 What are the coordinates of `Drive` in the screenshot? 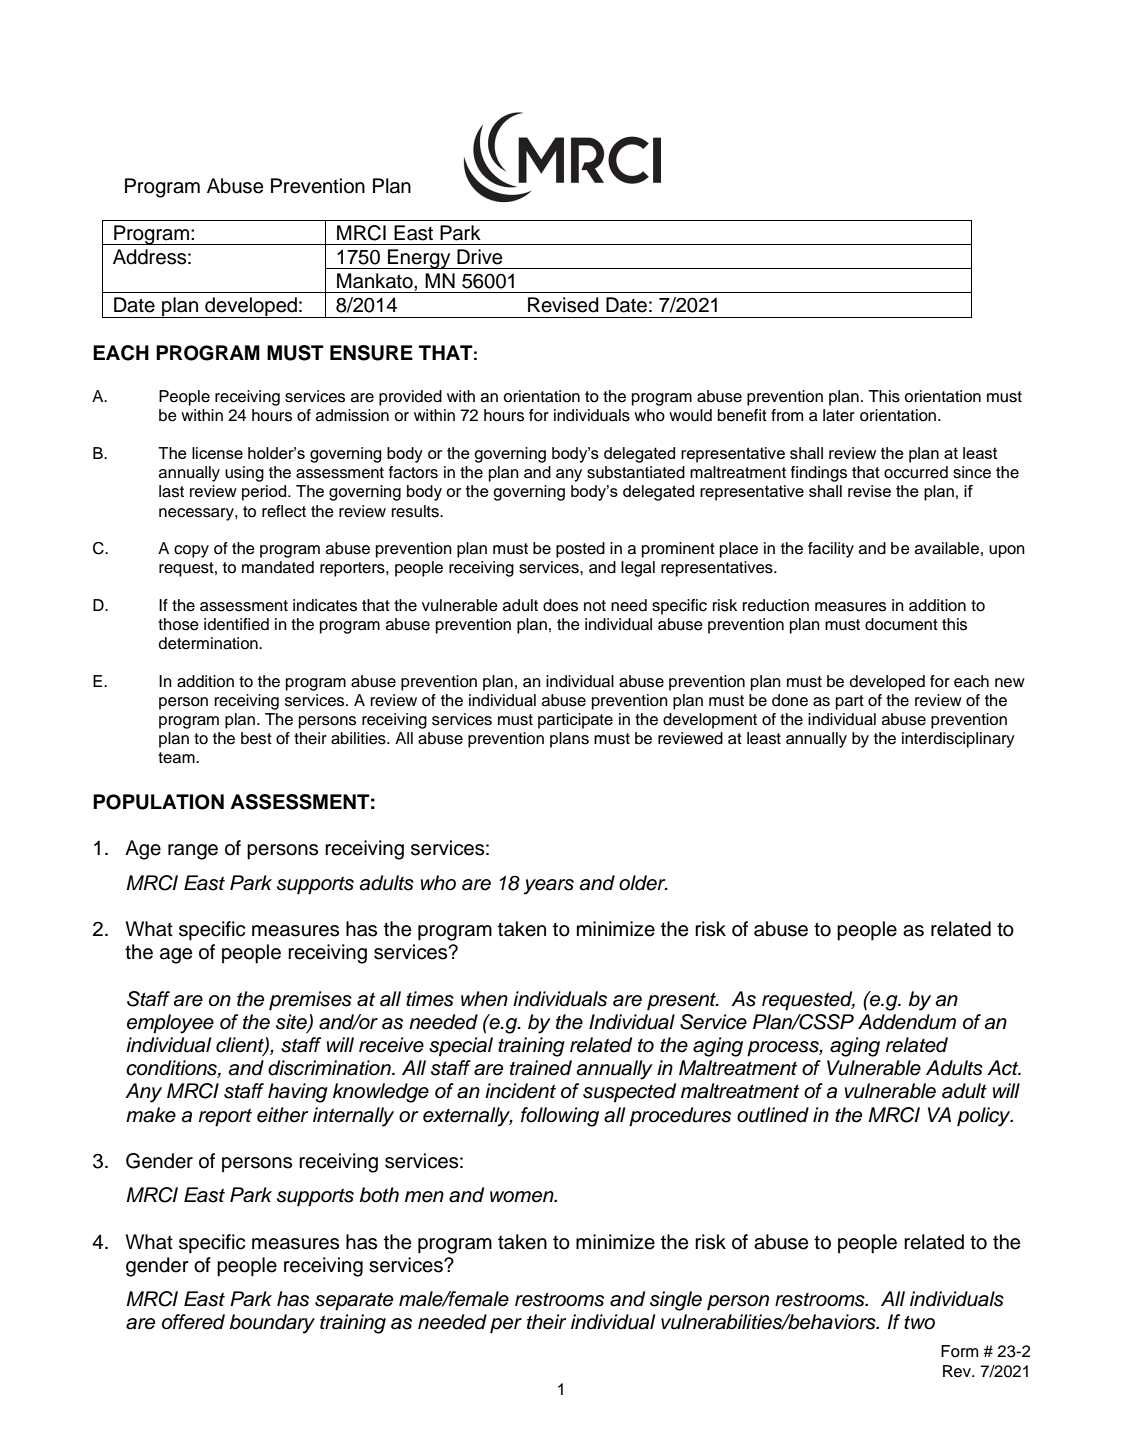 It's located at (479, 257).
